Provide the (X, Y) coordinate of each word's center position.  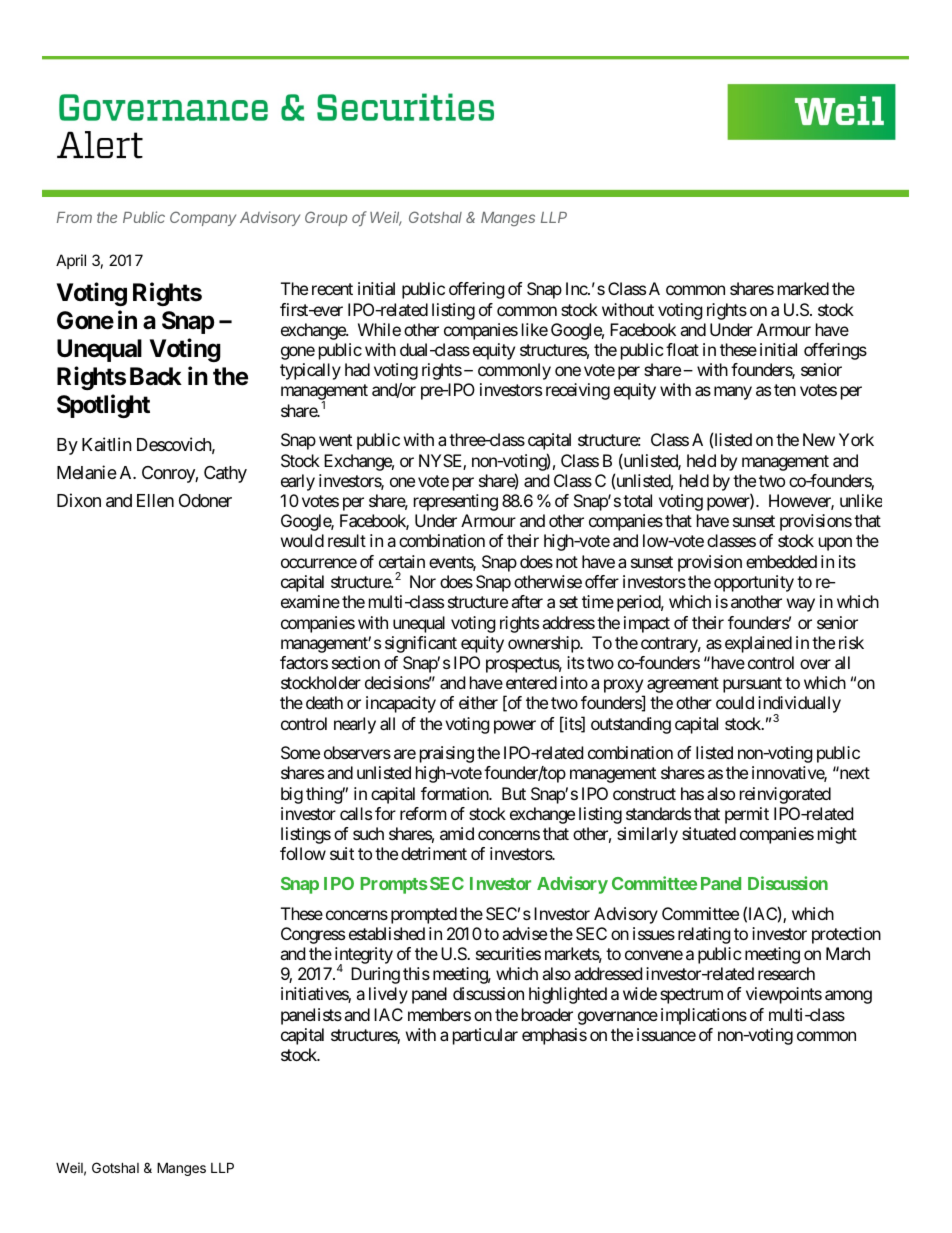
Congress (313, 935)
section (356, 662)
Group (326, 218)
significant (421, 644)
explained (758, 644)
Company (203, 218)
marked (803, 288)
